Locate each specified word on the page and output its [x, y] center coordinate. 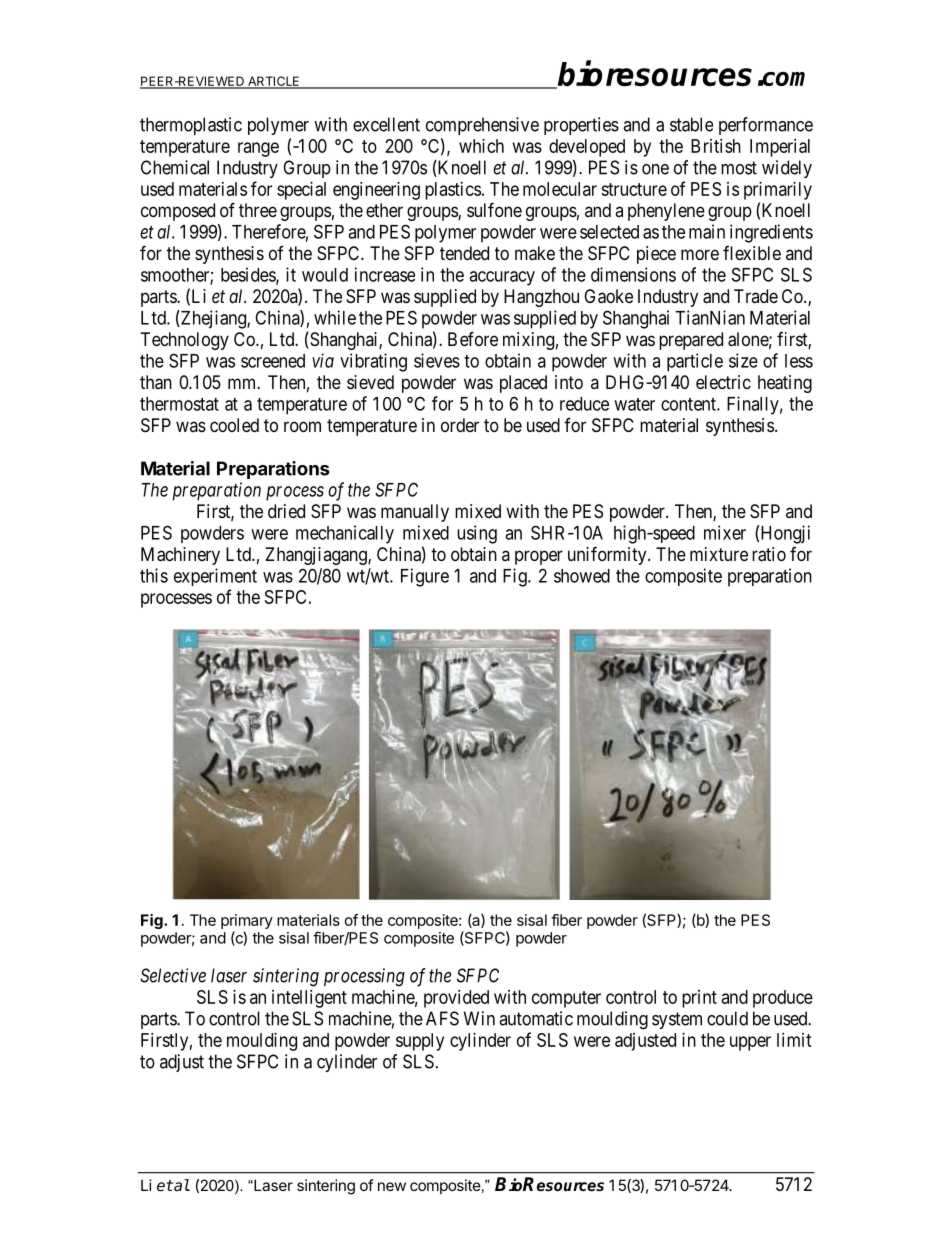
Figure [425, 577]
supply [420, 1042]
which [481, 146]
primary [247, 921]
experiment [215, 577]
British [716, 146]
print [699, 999]
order [460, 425]
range [258, 149]
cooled [234, 425]
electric [723, 382]
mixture [719, 554]
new [392, 1186]
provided [456, 999]
